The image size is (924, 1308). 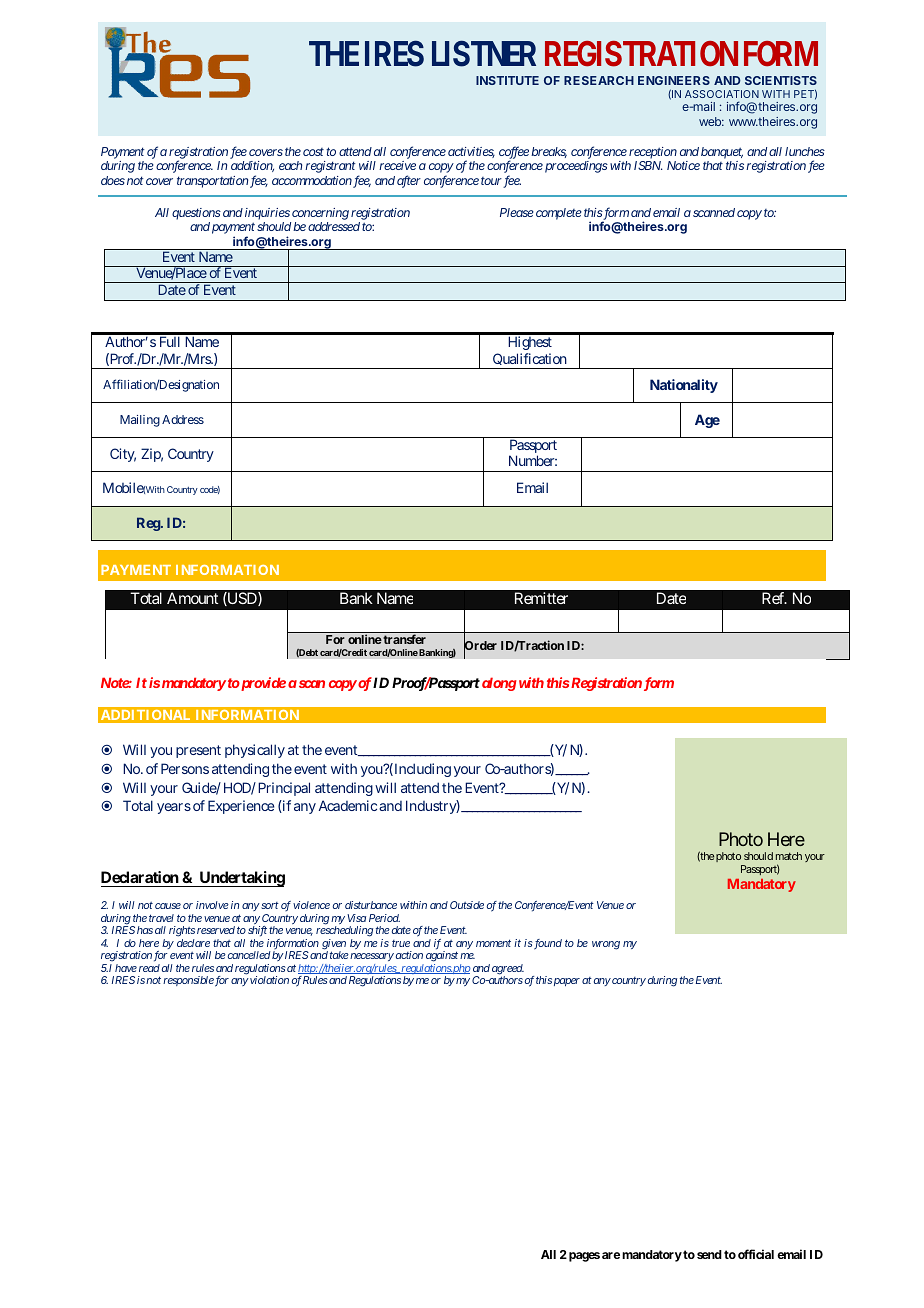 What do you see at coordinates (268, 980) in the document?
I see `violation` at bounding box center [268, 980].
